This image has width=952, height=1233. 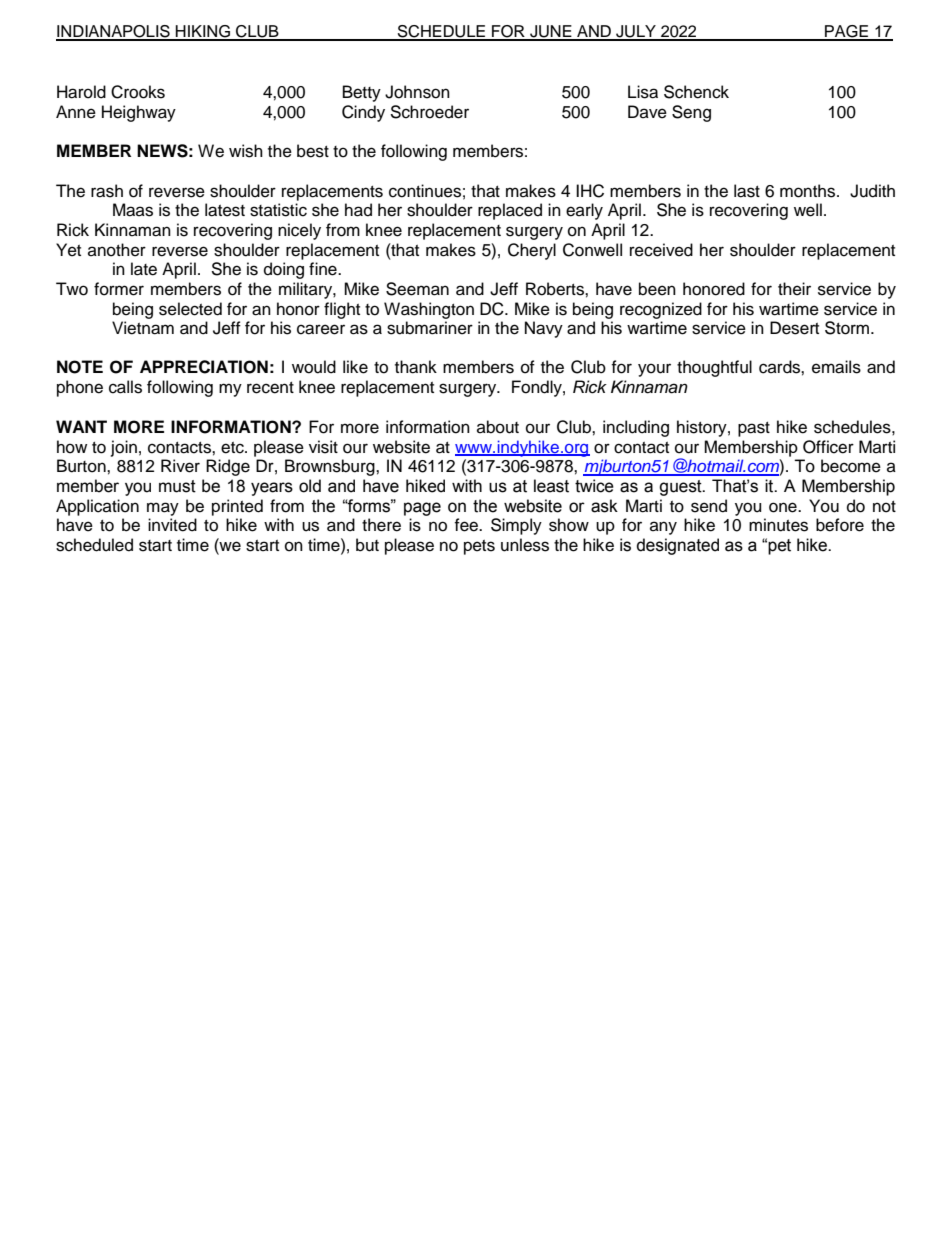 I want to click on invited, so click(x=172, y=525).
